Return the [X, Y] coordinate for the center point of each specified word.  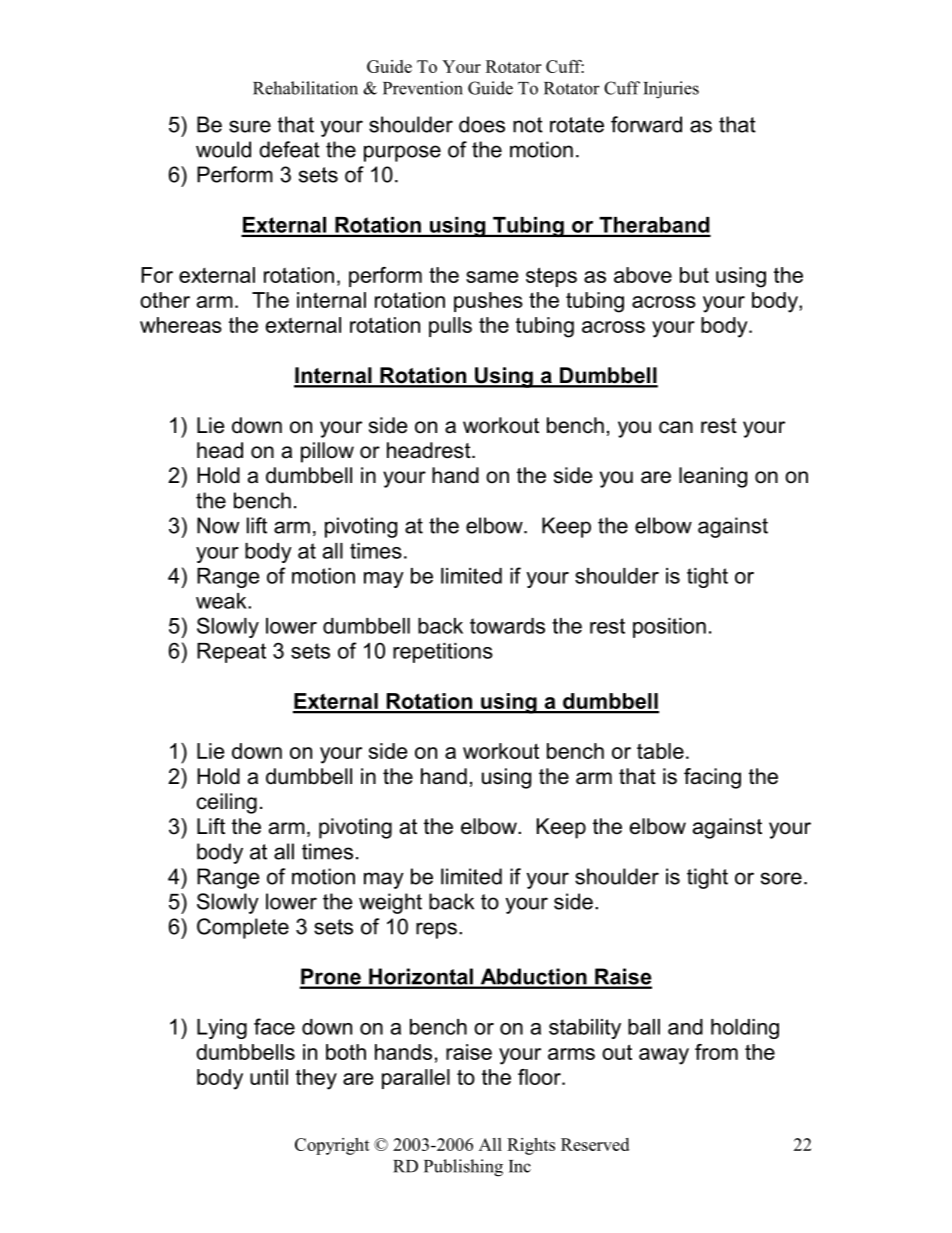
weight [390, 903]
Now [218, 525]
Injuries [671, 90]
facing [712, 778]
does [482, 124]
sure [250, 126]
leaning [713, 477]
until [269, 1077]
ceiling [227, 803]
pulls [450, 327]
